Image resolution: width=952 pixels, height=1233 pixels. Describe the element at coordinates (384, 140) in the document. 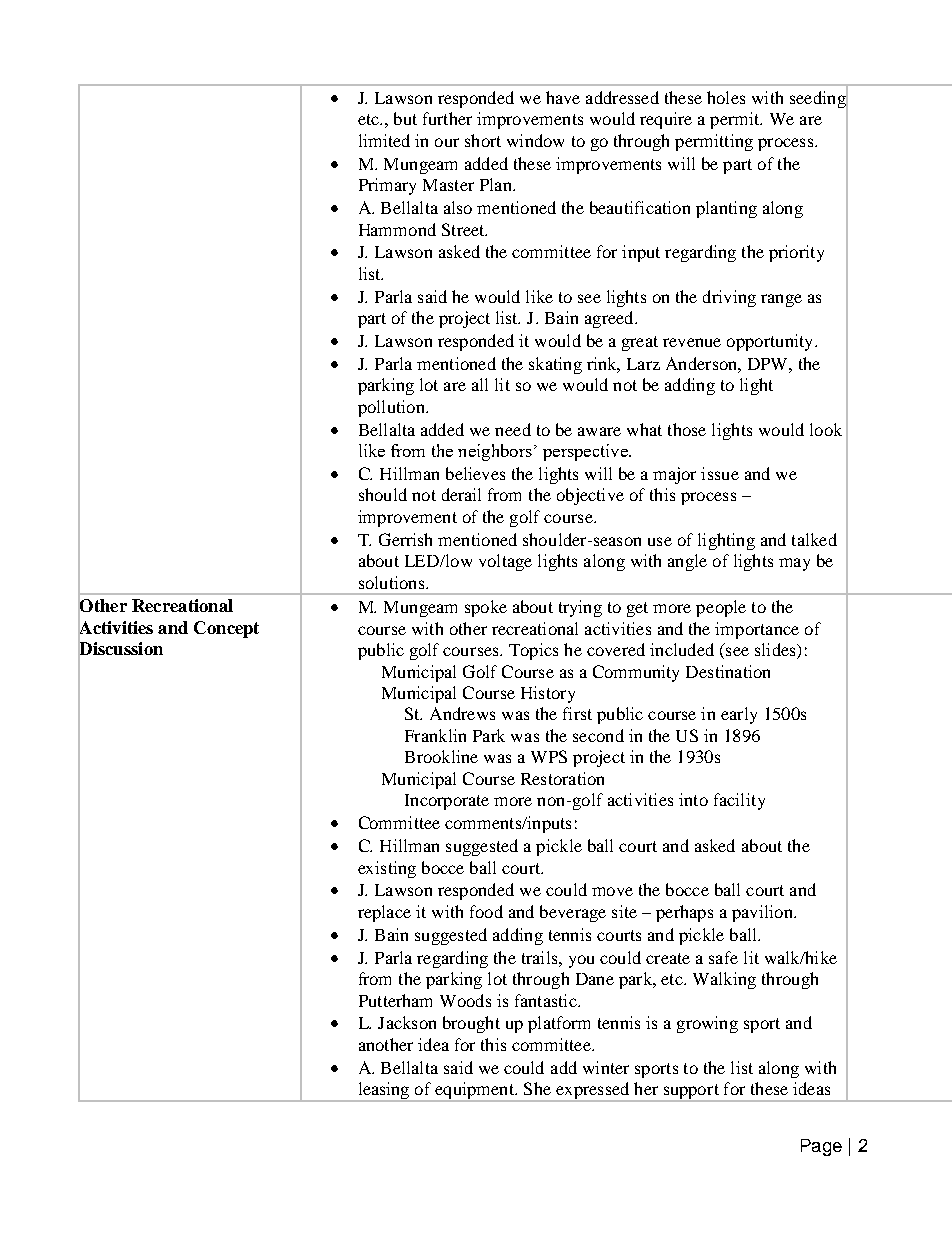

I see `limited` at that location.
